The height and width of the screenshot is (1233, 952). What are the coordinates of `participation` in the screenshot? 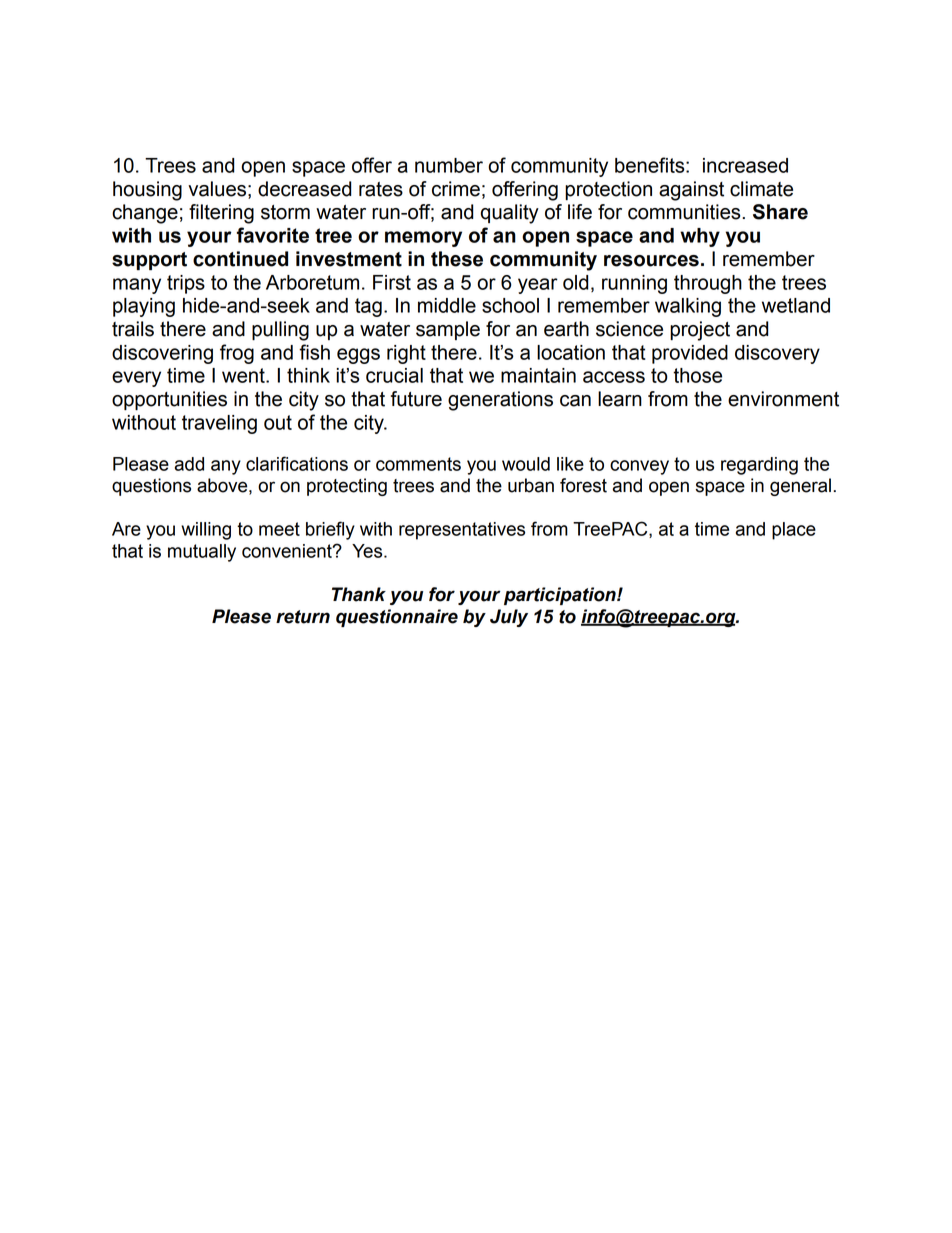 It's located at (561, 596).
